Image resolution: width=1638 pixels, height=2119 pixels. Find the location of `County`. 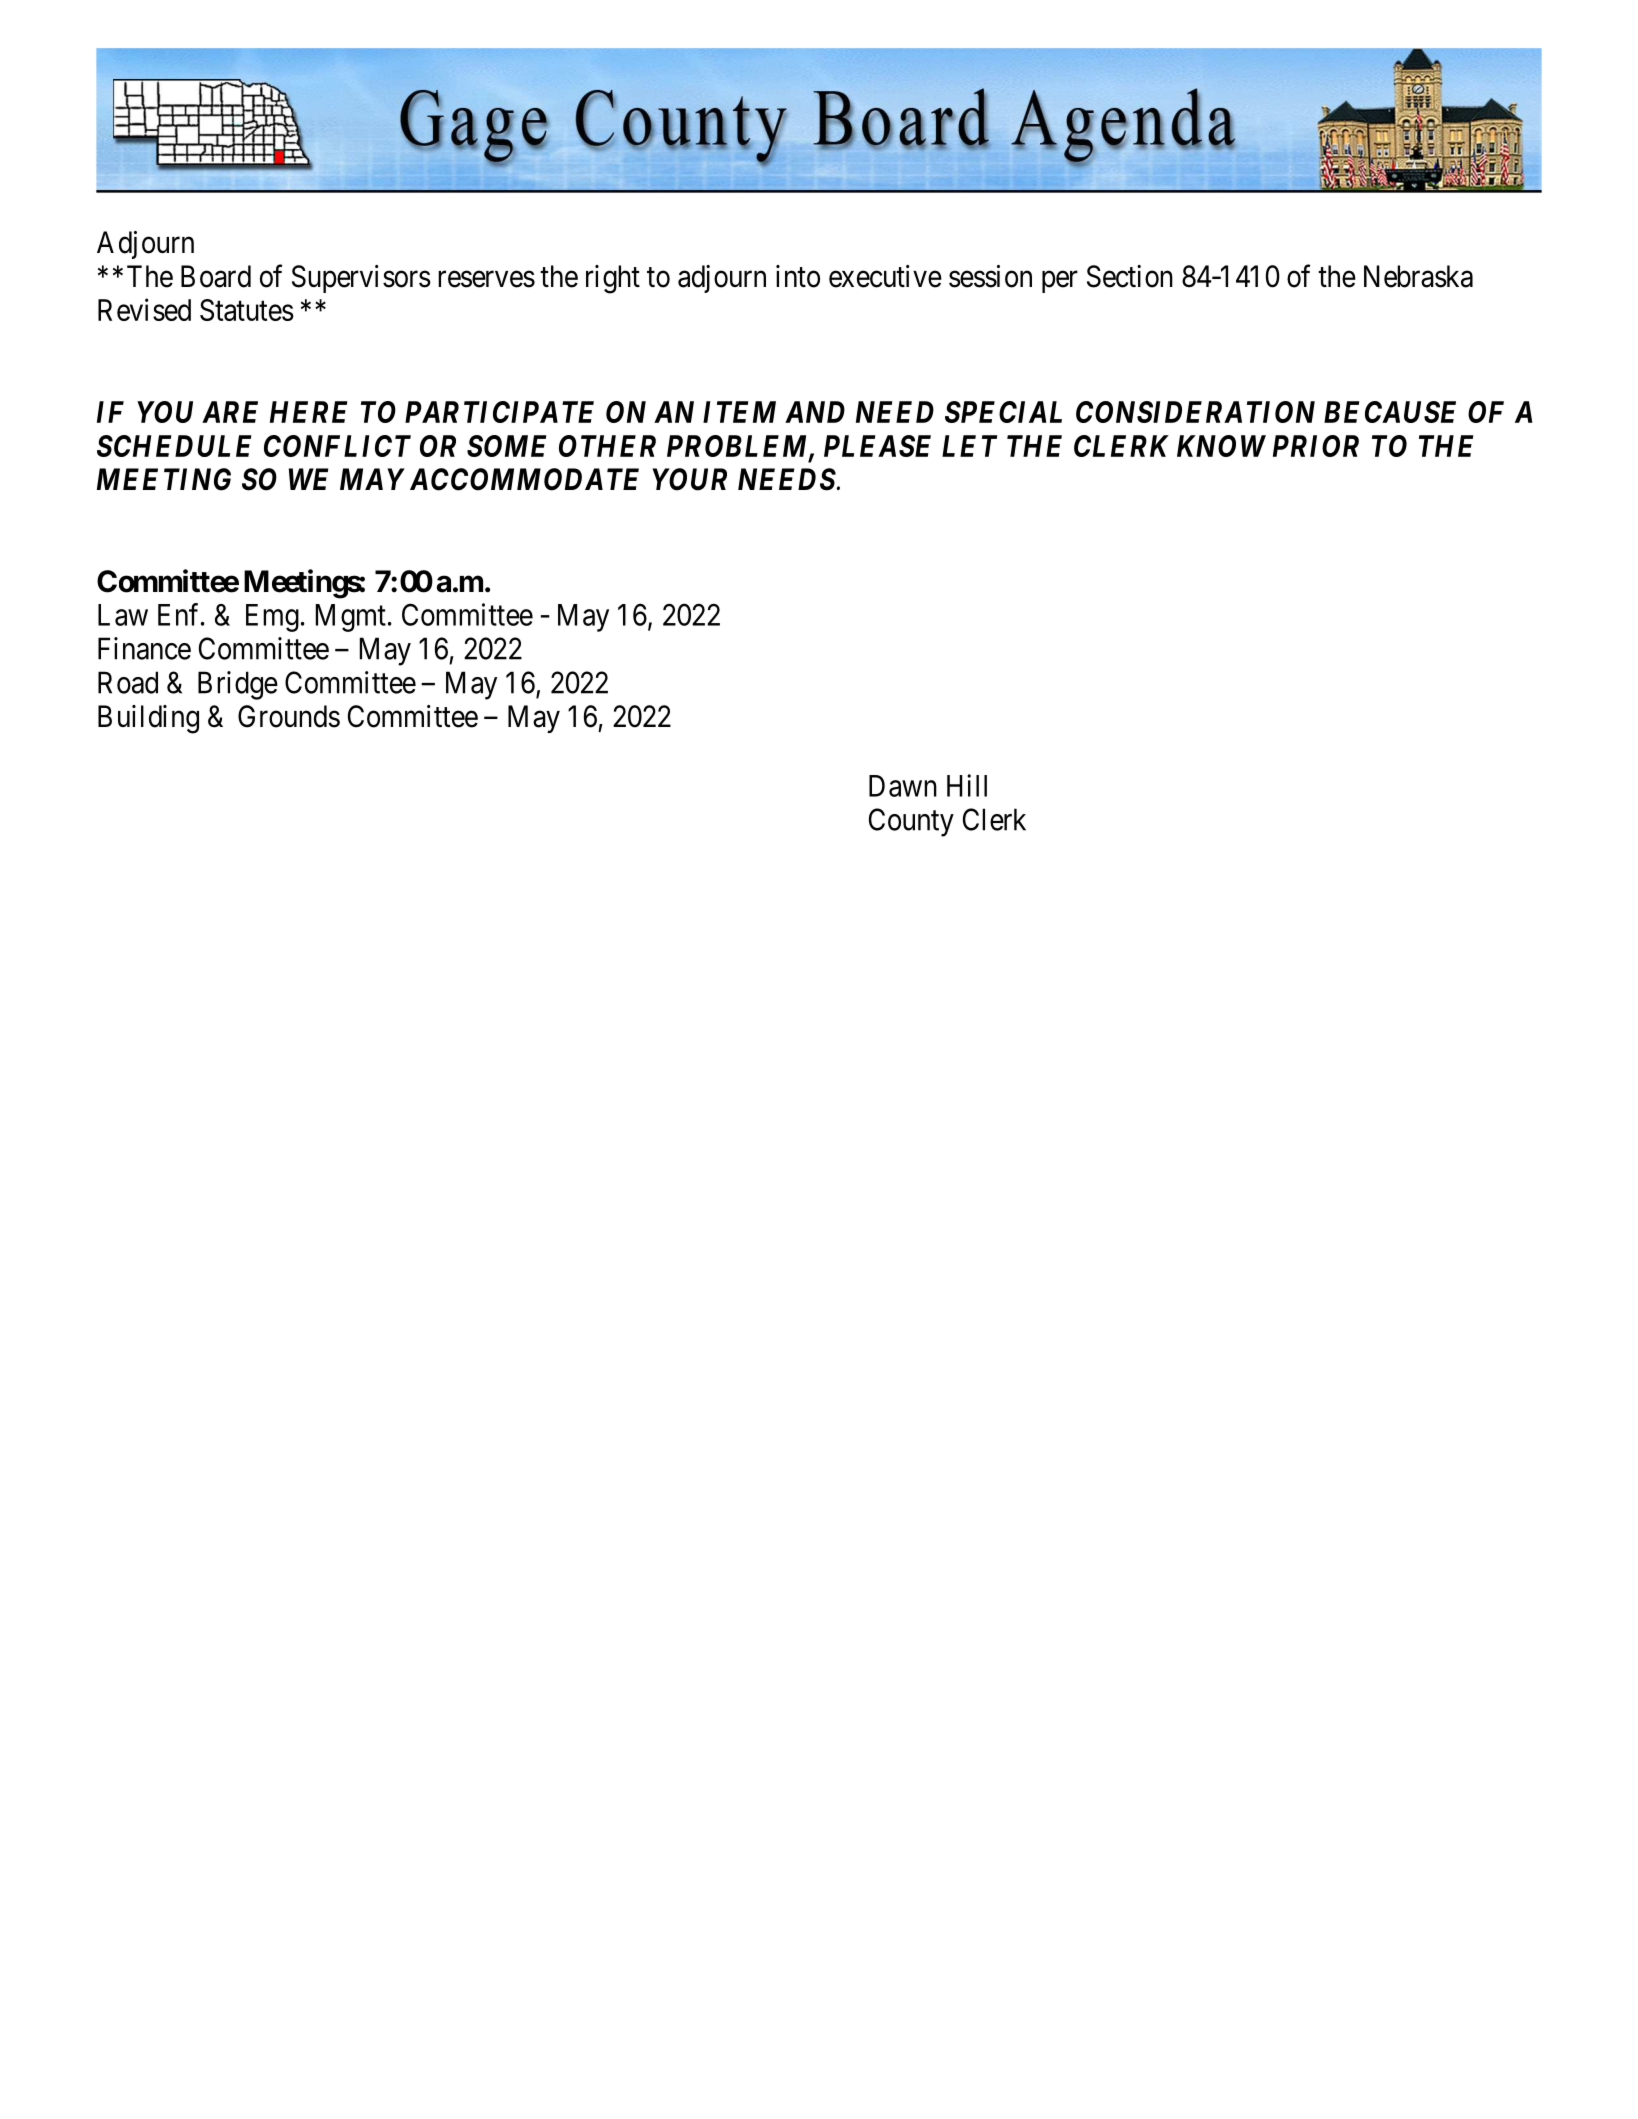

County is located at coordinates (911, 822).
